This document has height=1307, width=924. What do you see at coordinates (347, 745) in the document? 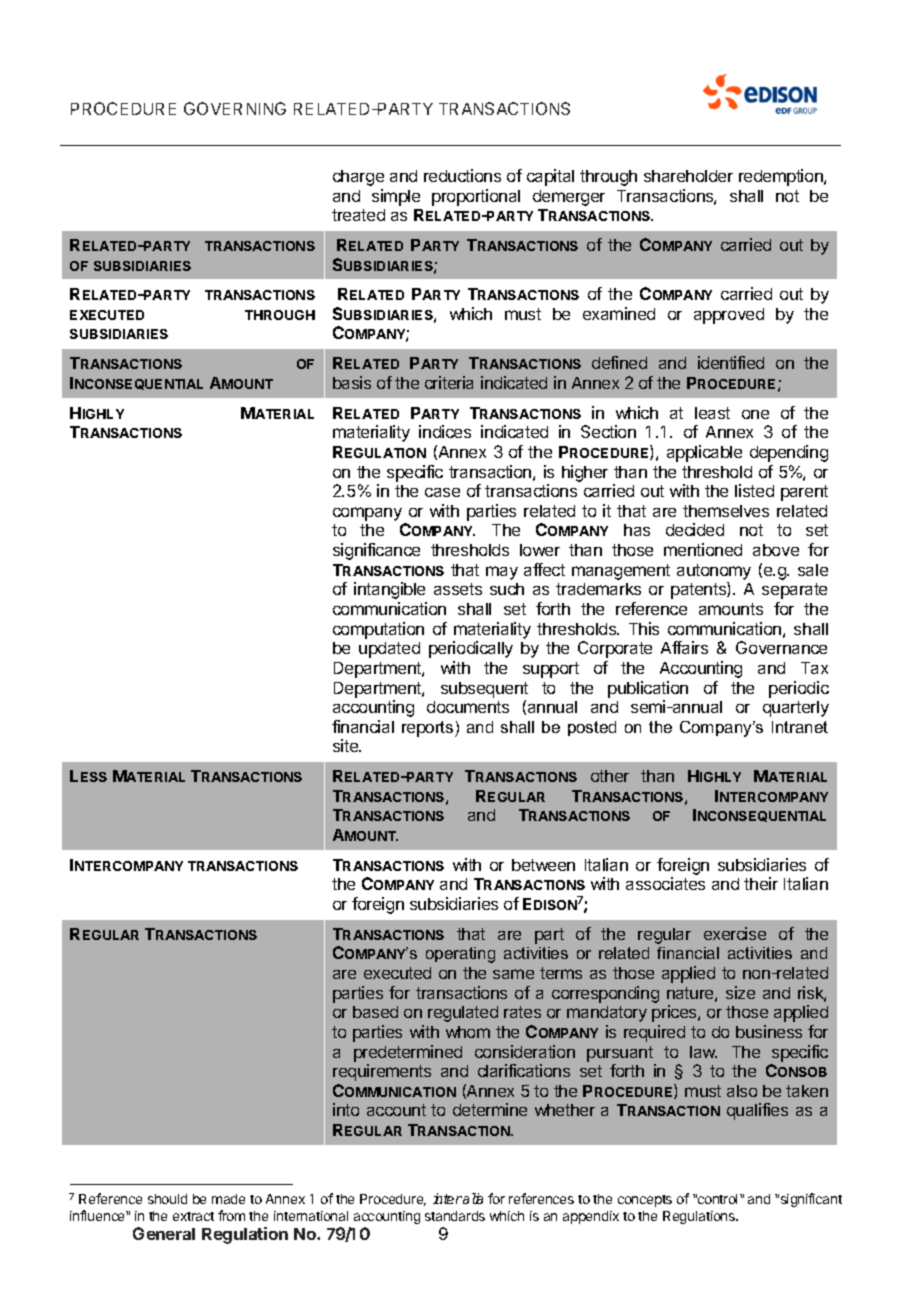
I see `site` at bounding box center [347, 745].
